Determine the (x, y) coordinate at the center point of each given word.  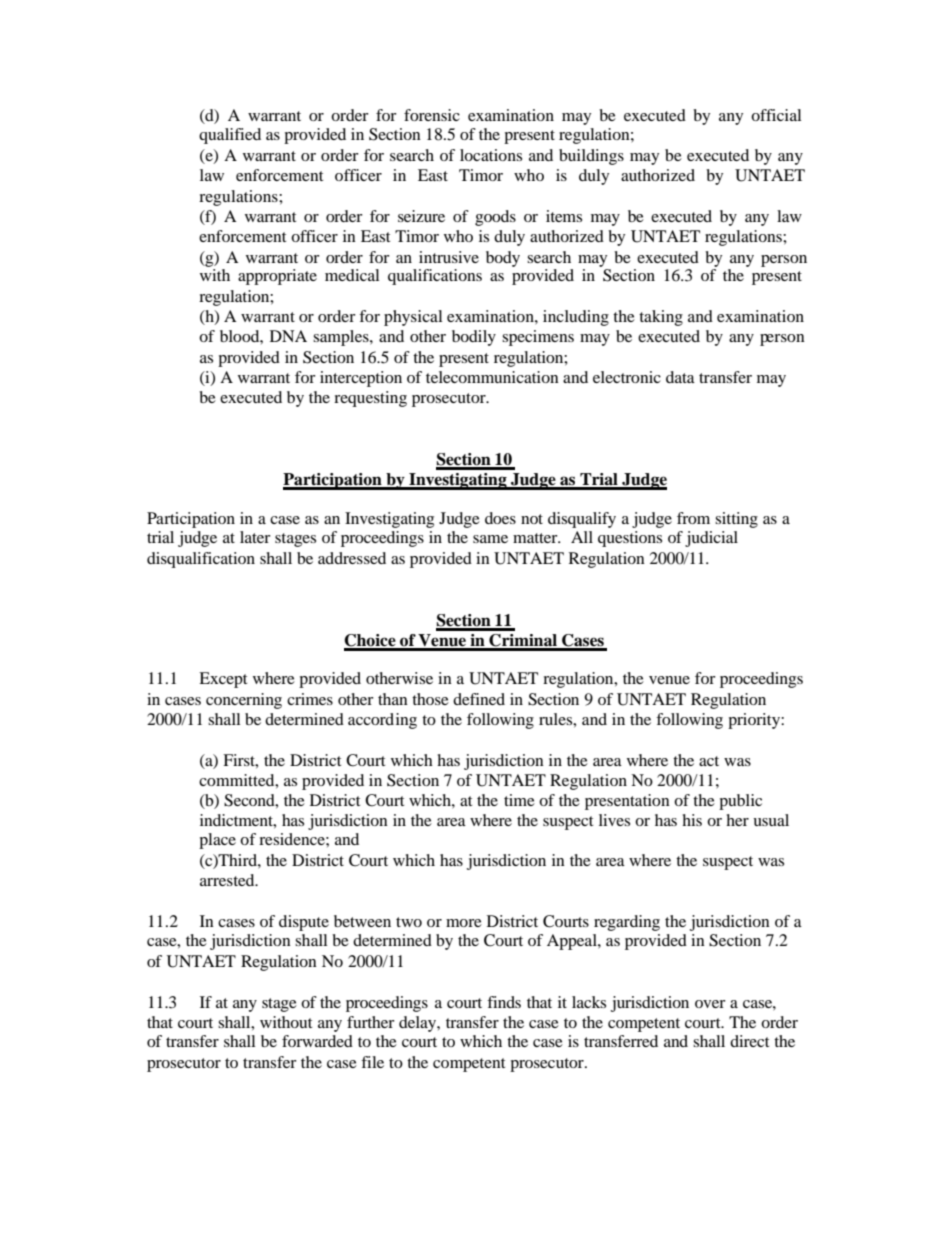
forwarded (317, 1041)
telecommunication (492, 377)
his (692, 820)
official (776, 115)
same (490, 539)
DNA (288, 336)
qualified (230, 136)
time (519, 800)
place (217, 841)
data (680, 377)
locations (491, 155)
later (255, 537)
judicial (711, 539)
